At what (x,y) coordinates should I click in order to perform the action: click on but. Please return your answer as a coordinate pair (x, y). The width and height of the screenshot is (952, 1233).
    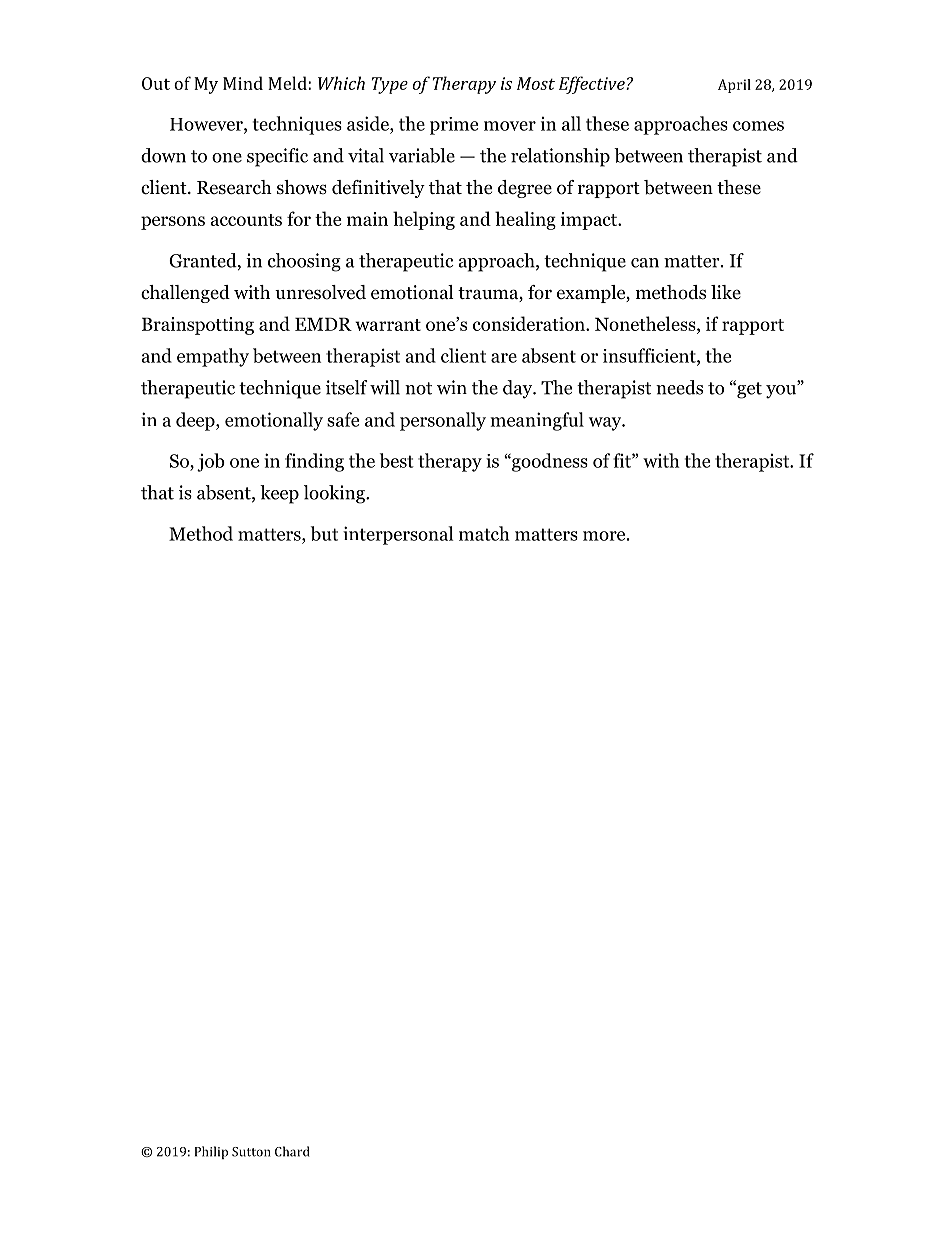
    Looking at the image, I should click on (324, 533).
